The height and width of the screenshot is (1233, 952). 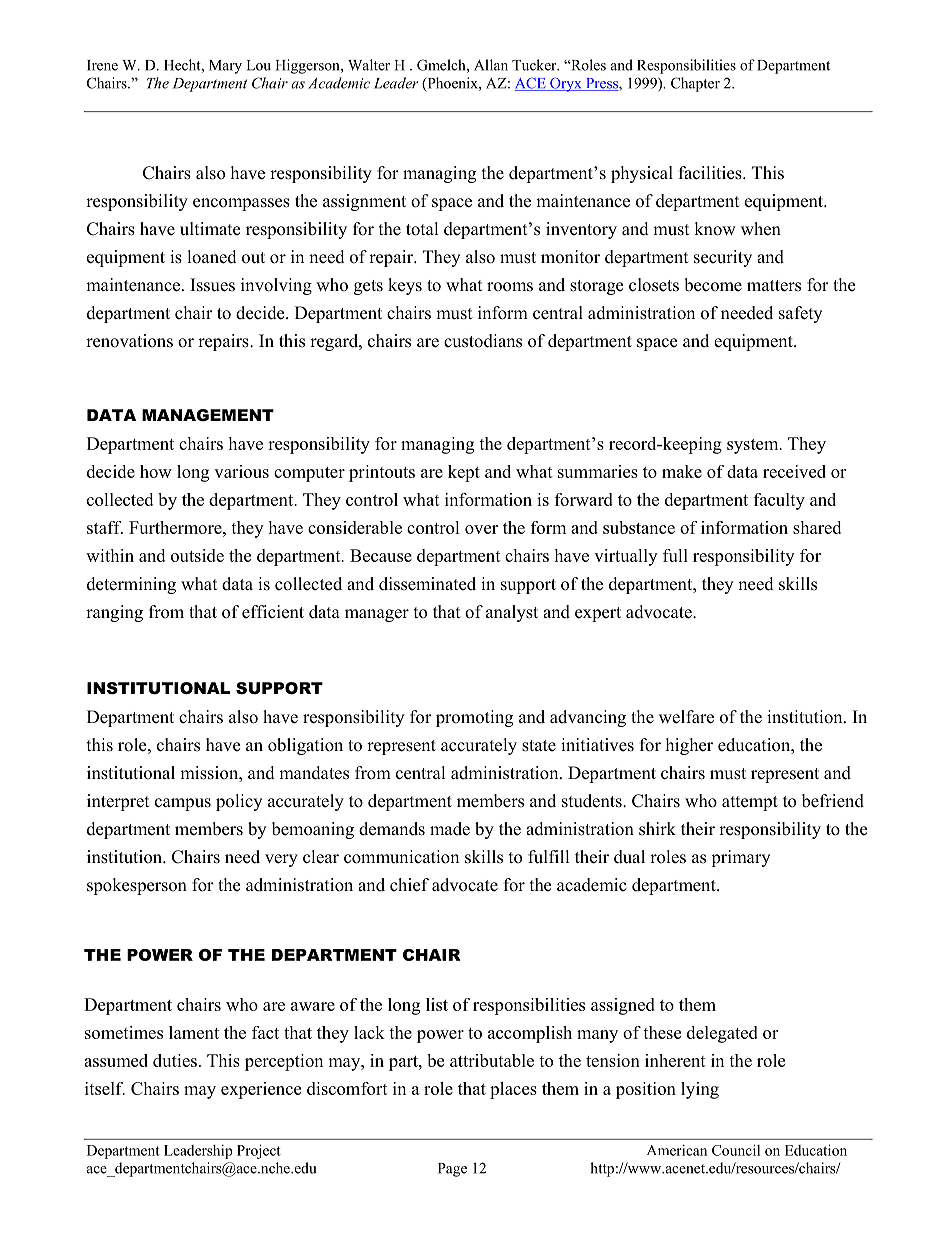 I want to click on system, so click(x=754, y=446).
